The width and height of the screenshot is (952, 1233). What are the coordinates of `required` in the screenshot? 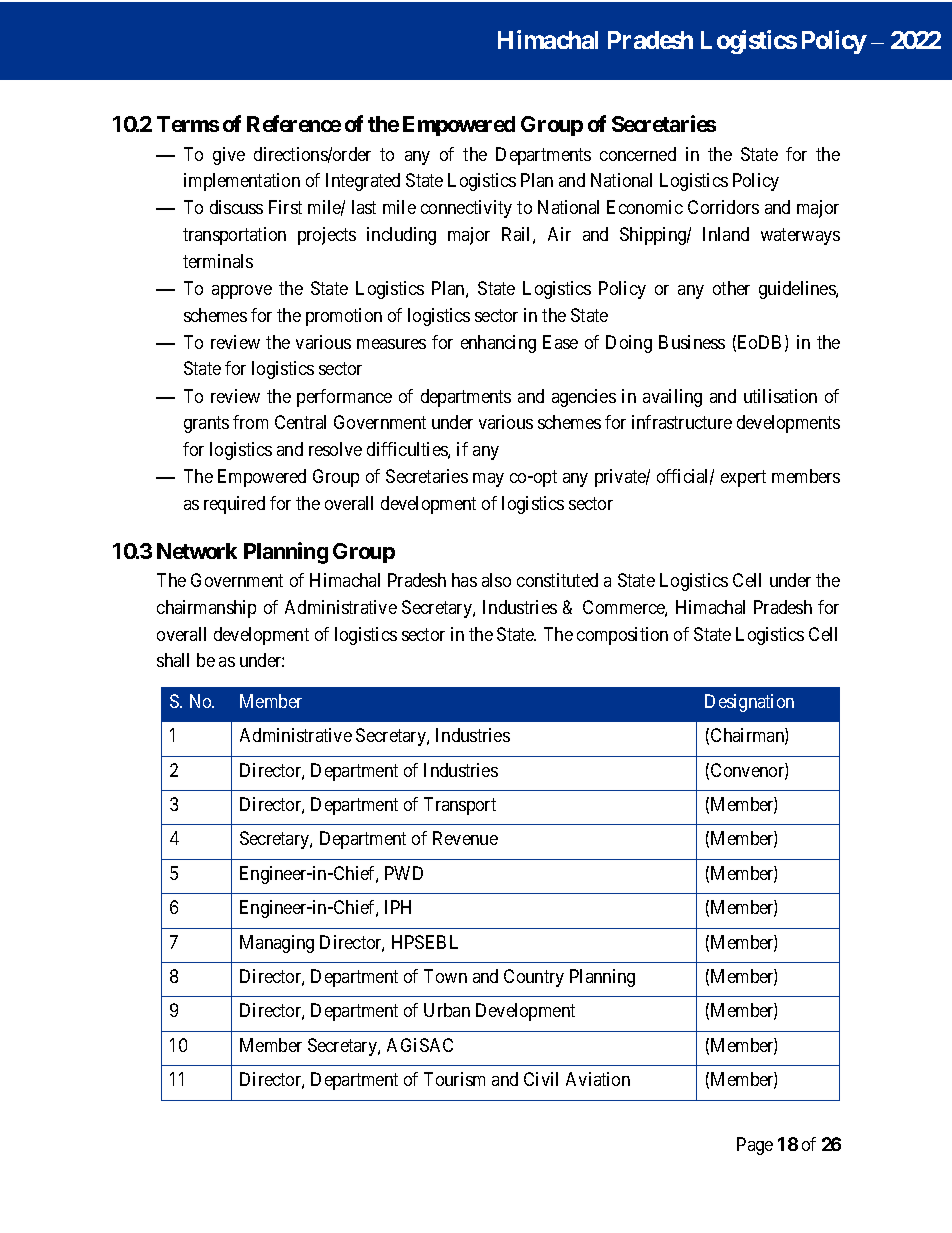 It's located at (234, 505).
